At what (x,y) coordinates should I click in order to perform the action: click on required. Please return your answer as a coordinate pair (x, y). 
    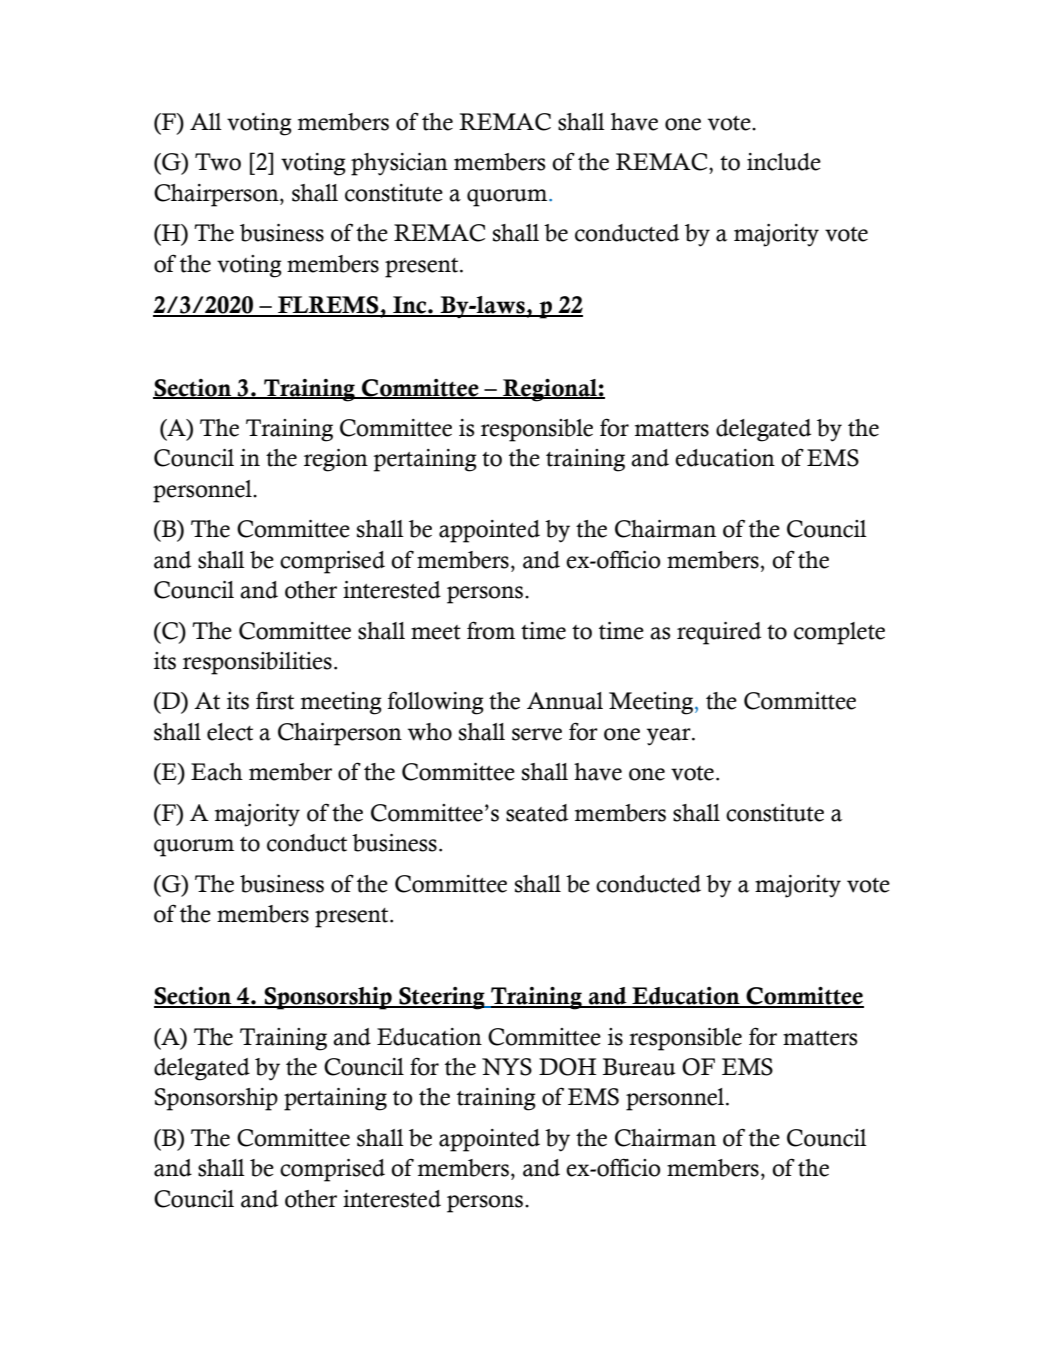
    Looking at the image, I should click on (719, 633).
